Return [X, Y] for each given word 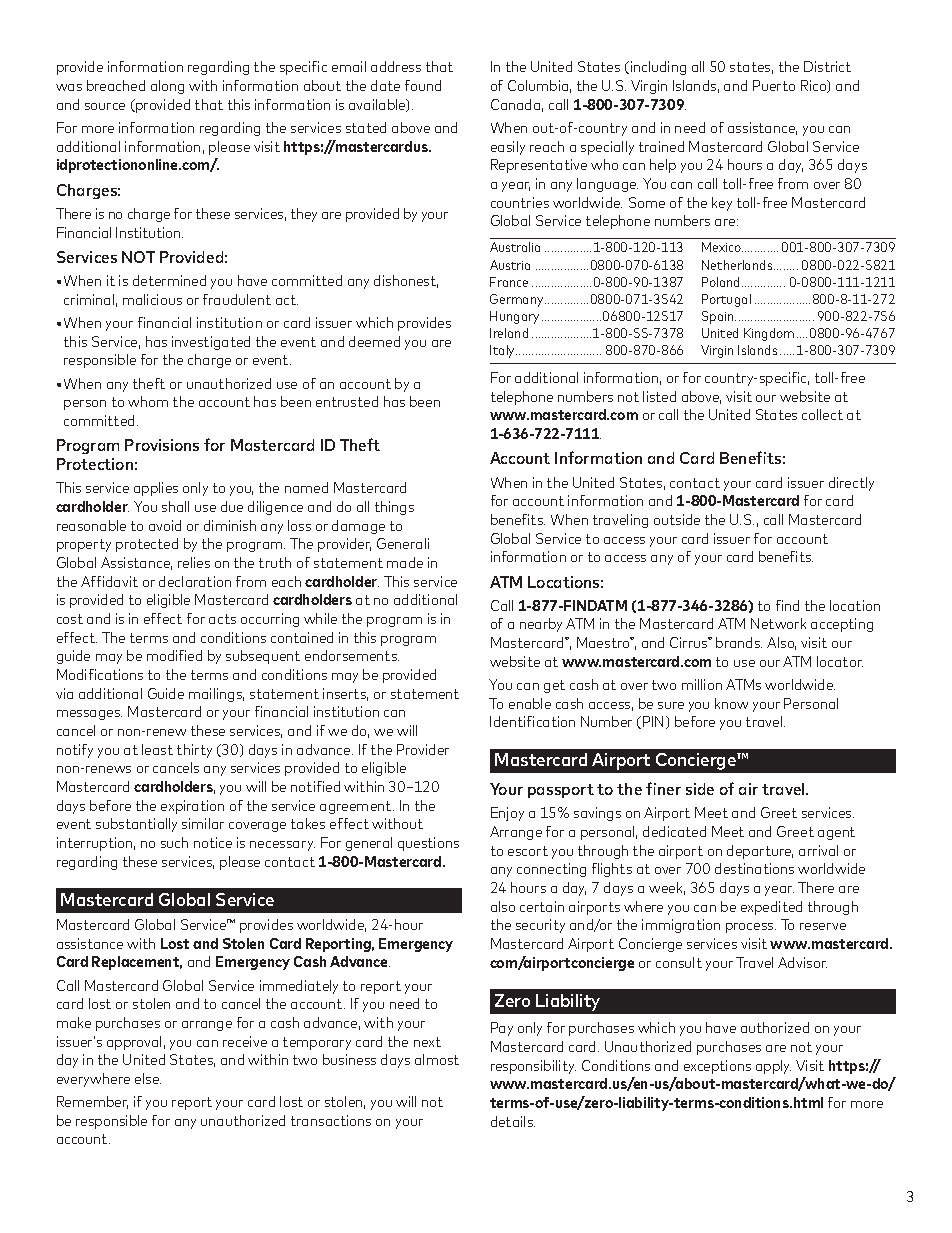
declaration [195, 581]
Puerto [774, 85]
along [167, 87]
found [423, 85]
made [405, 562]
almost [437, 1059]
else [148, 1078]
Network [778, 623]
